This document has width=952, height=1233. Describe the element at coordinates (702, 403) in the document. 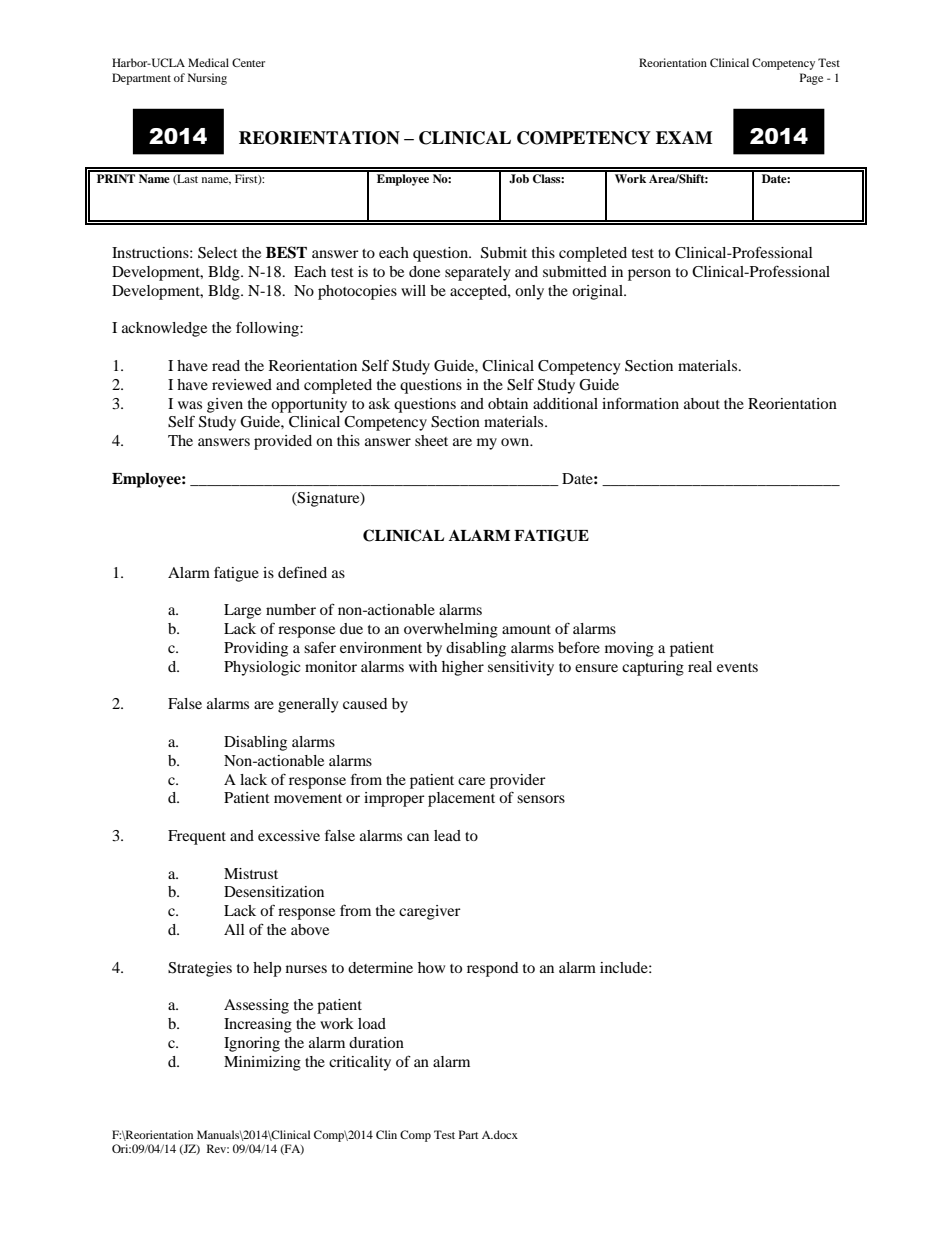

I see `about` at that location.
